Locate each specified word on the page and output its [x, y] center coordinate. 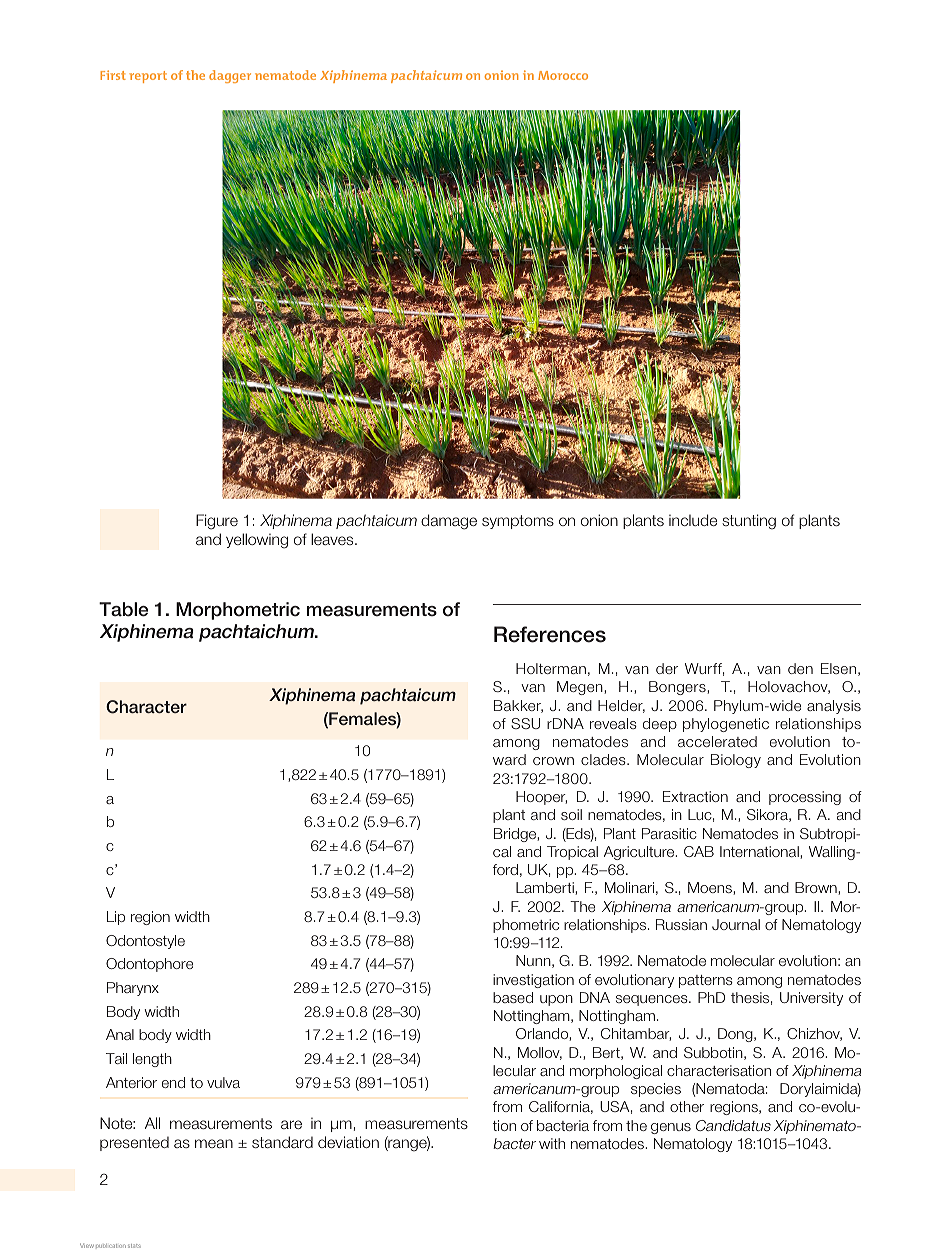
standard [282, 1142]
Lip [116, 918]
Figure [217, 522]
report [148, 77]
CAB [699, 851]
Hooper [541, 798]
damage [449, 522]
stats [134, 1246]
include [693, 520]
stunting [749, 522]
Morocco [563, 75]
